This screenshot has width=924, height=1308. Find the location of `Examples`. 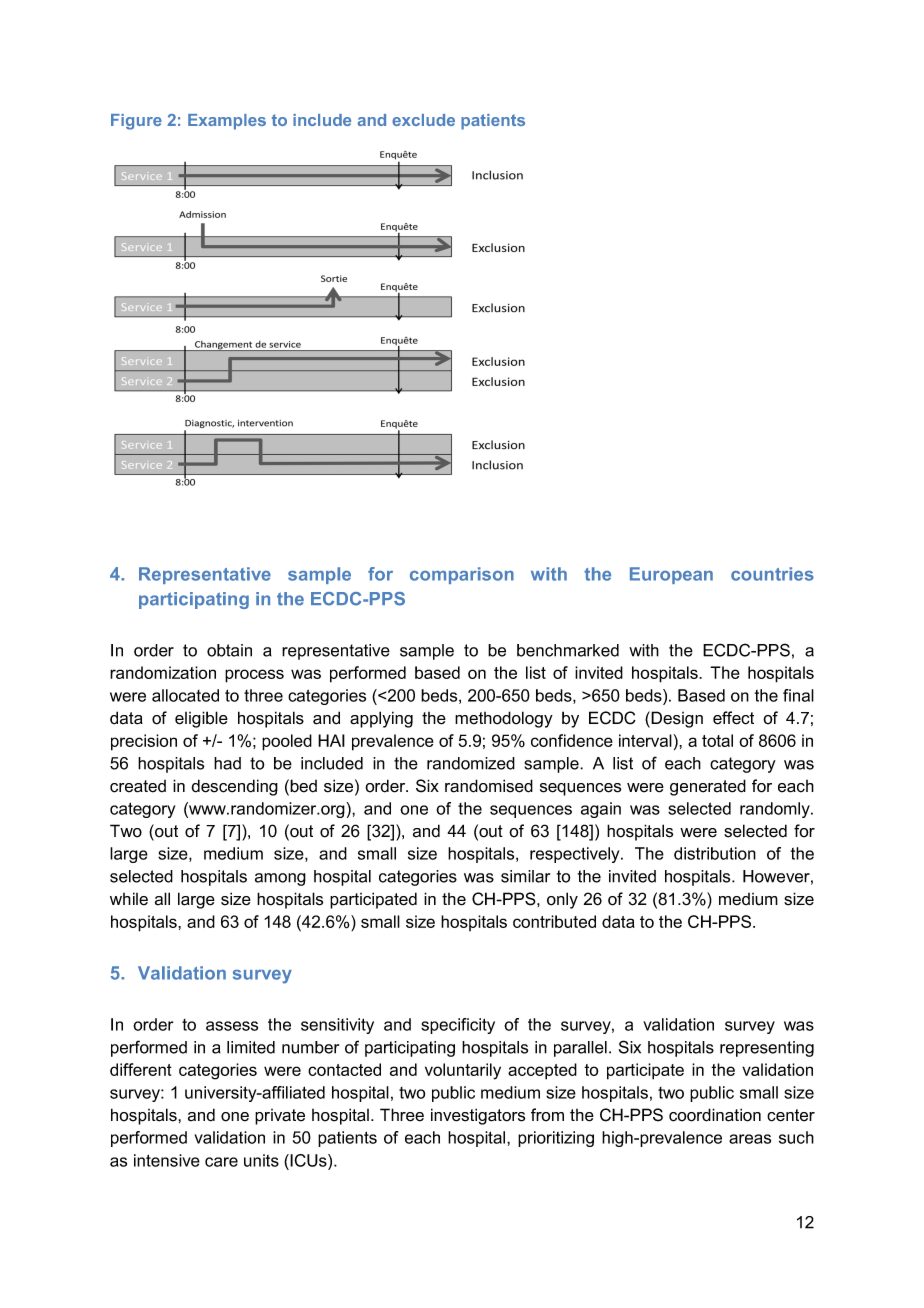

Examples is located at coordinates (227, 122).
